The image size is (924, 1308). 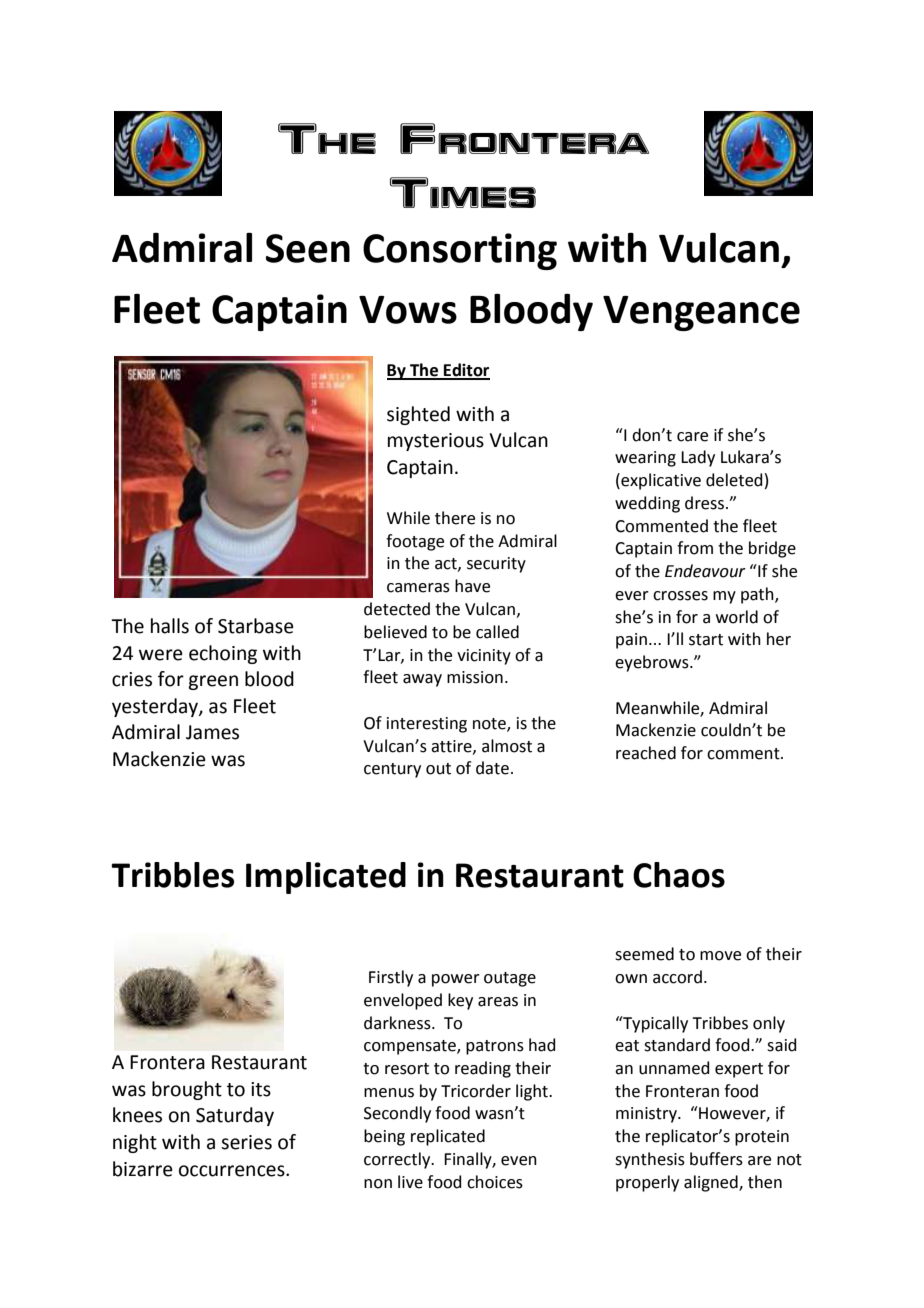 I want to click on mysterious, so click(x=436, y=442).
